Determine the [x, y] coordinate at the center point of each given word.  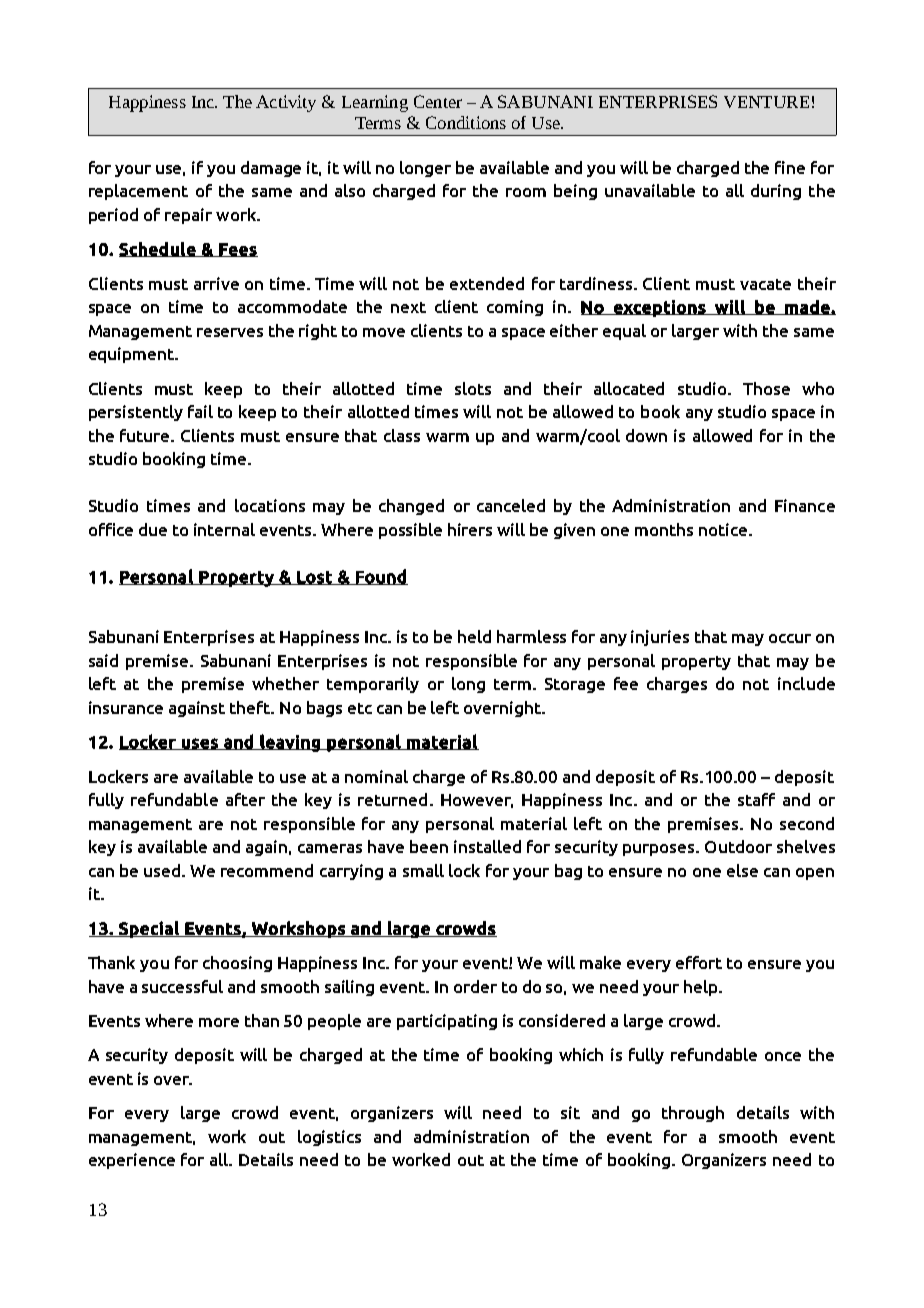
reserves [230, 332]
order [475, 986]
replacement [138, 192]
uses [200, 744]
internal [224, 529]
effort [699, 962]
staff [756, 799]
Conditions [466, 122]
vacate [765, 284]
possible [410, 531]
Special [149, 929]
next [408, 307]
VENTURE [766, 102]
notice [724, 529]
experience [132, 1161]
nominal [376, 776]
